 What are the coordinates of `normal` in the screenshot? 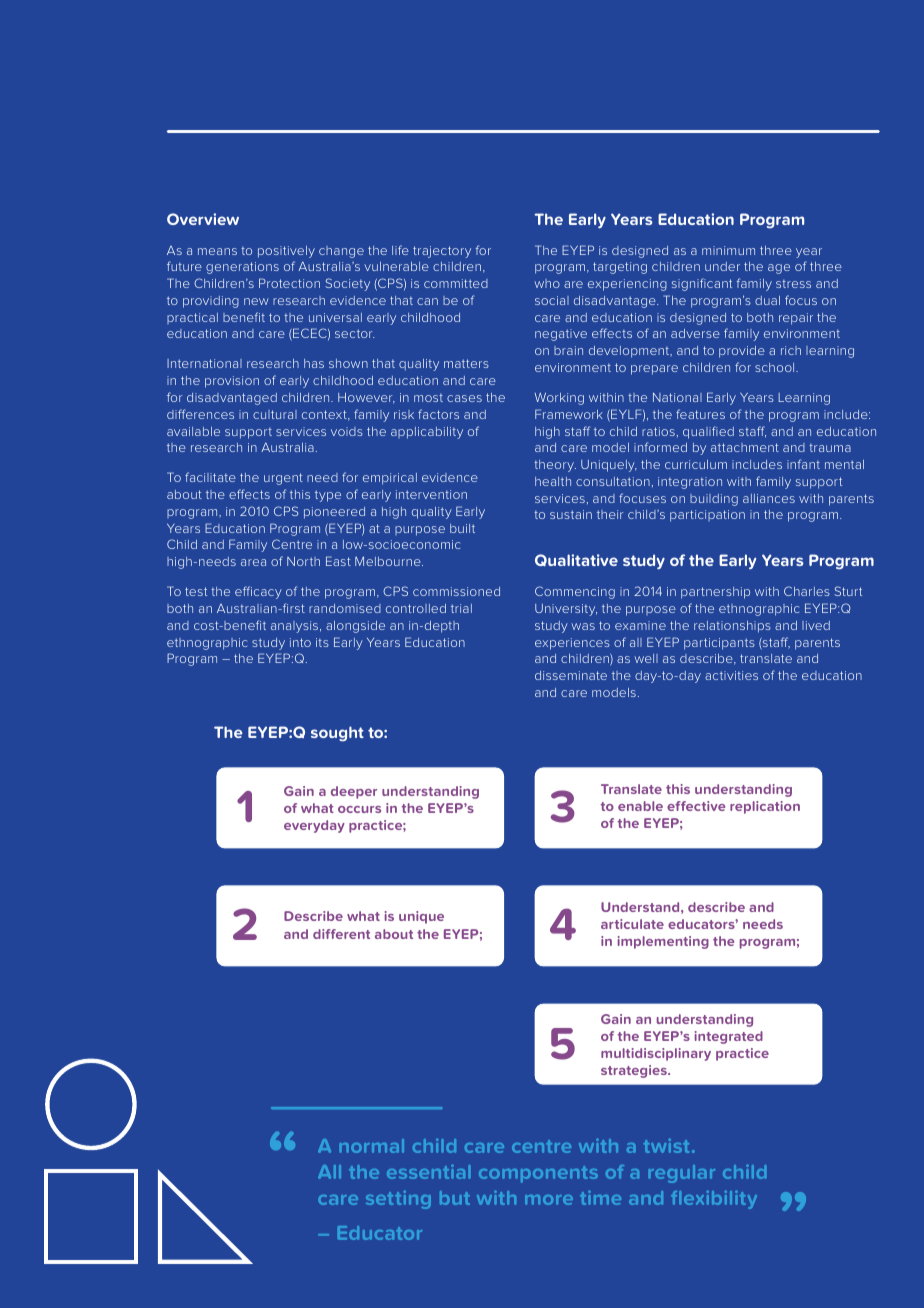 It's located at (371, 1146).
